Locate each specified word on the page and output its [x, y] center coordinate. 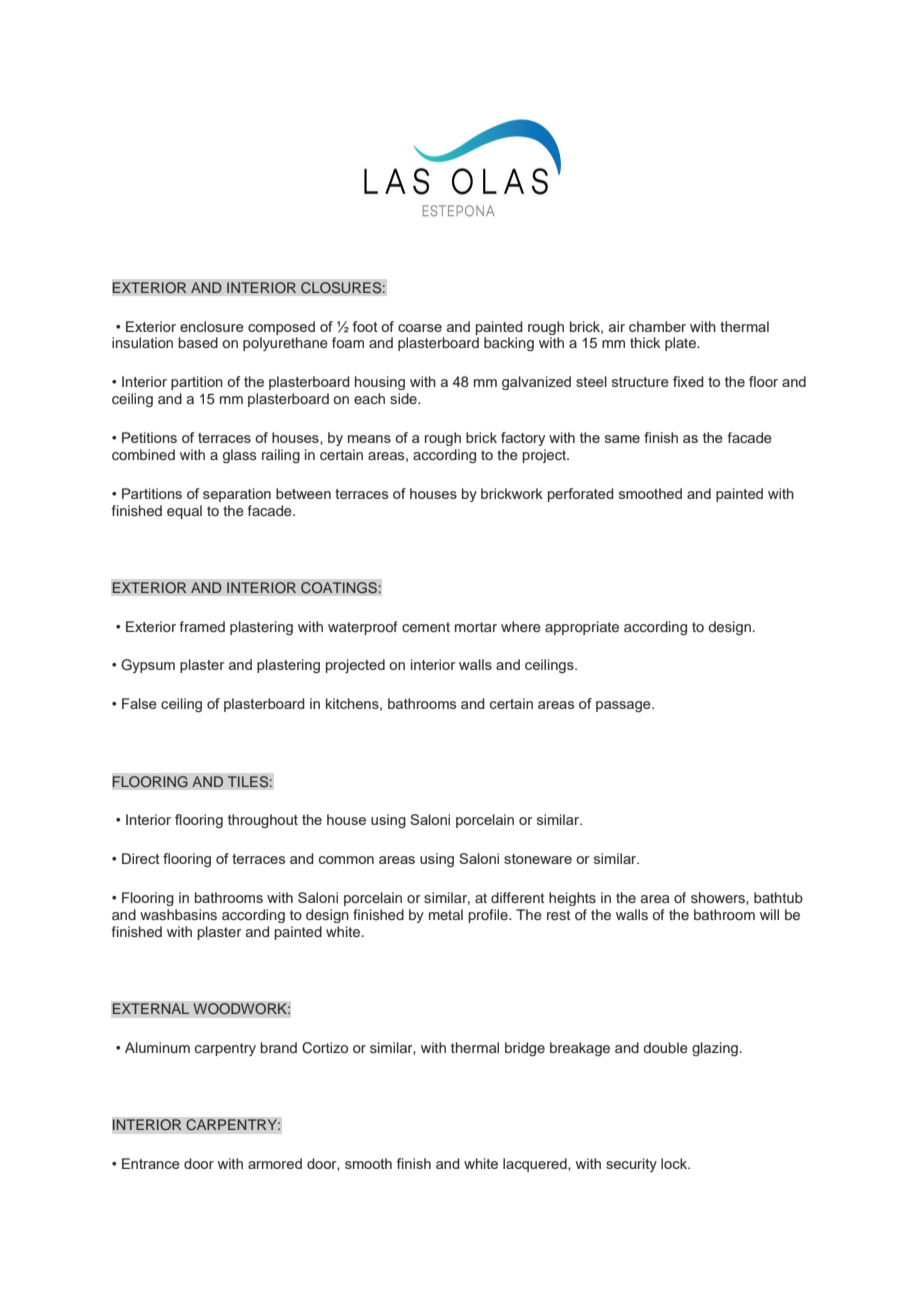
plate [681, 344]
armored [275, 1163]
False [139, 703]
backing [509, 344]
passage [624, 707]
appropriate [582, 628]
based [198, 342]
